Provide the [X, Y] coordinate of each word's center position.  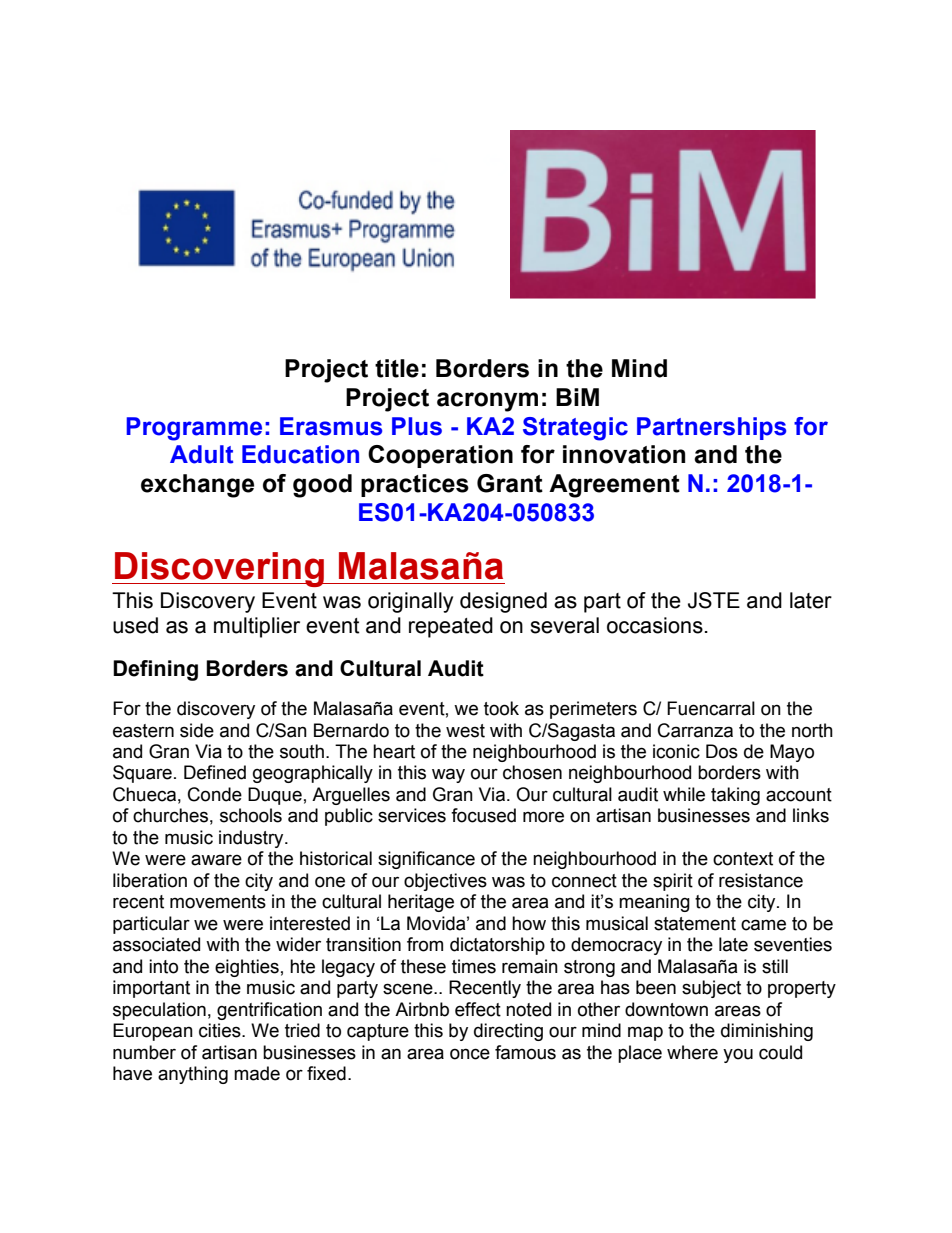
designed [503, 602]
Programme [194, 429]
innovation [624, 454]
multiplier [257, 627]
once [470, 1054]
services [412, 815]
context [743, 859]
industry [252, 839]
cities [221, 1030]
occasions [655, 625]
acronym [487, 402]
